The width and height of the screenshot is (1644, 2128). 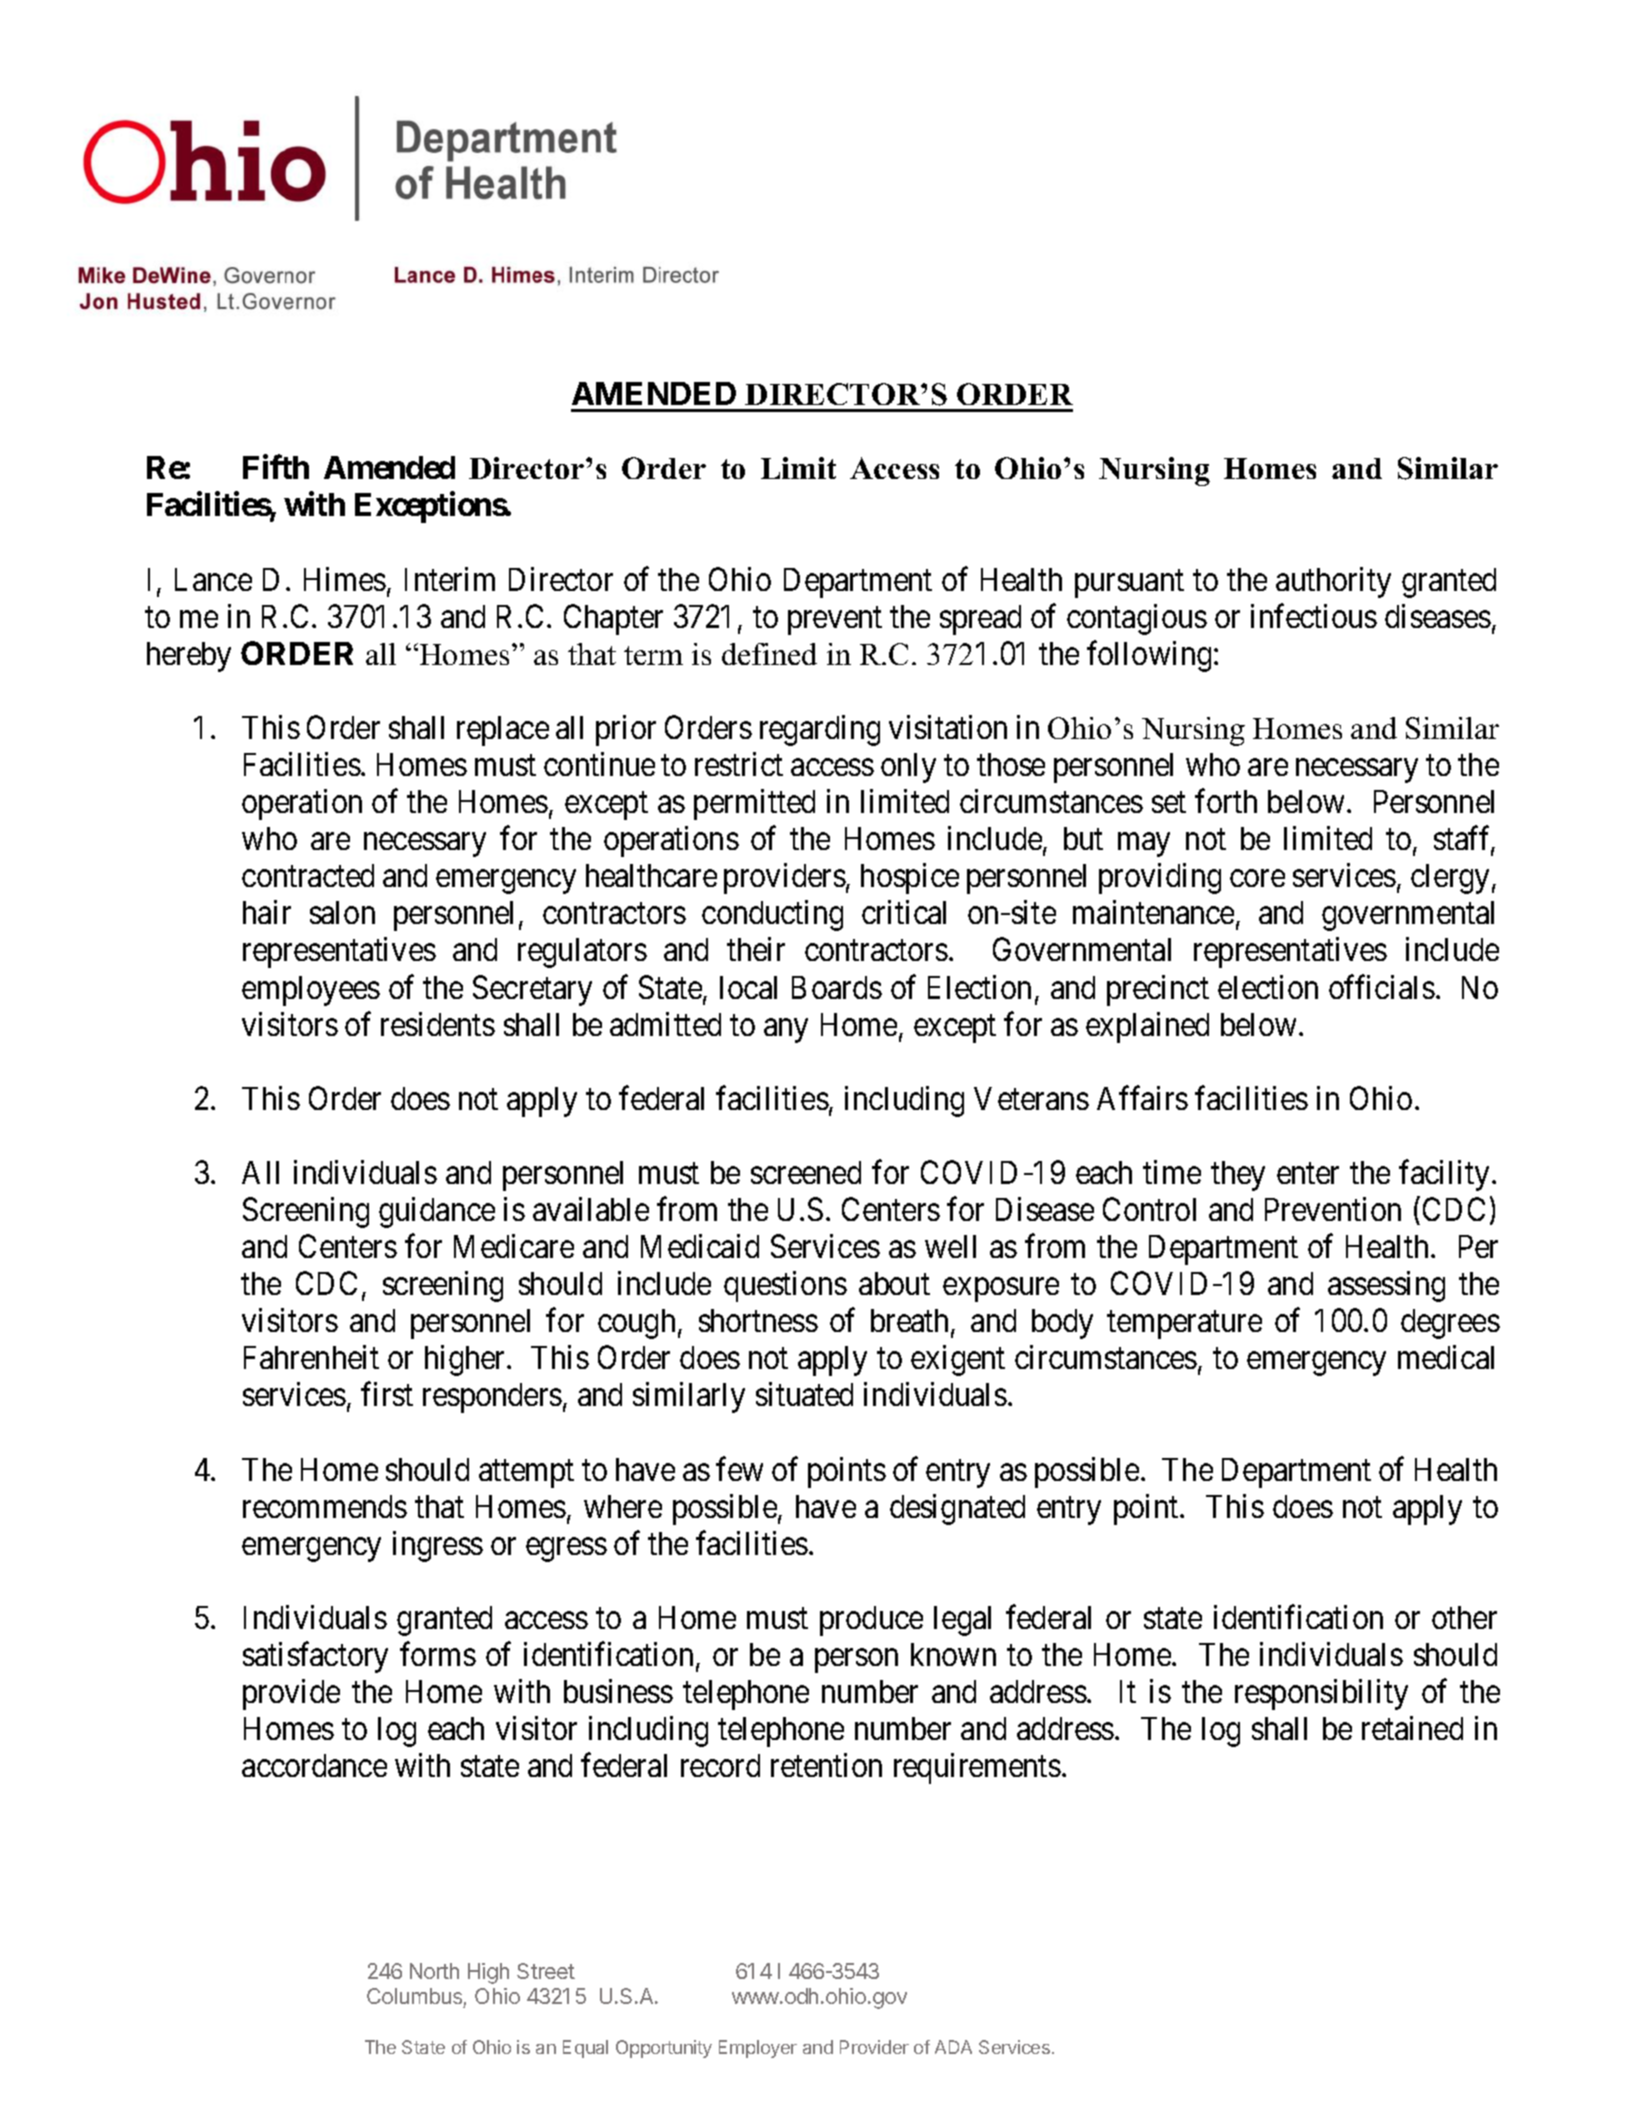 I want to click on employees, so click(x=311, y=991).
